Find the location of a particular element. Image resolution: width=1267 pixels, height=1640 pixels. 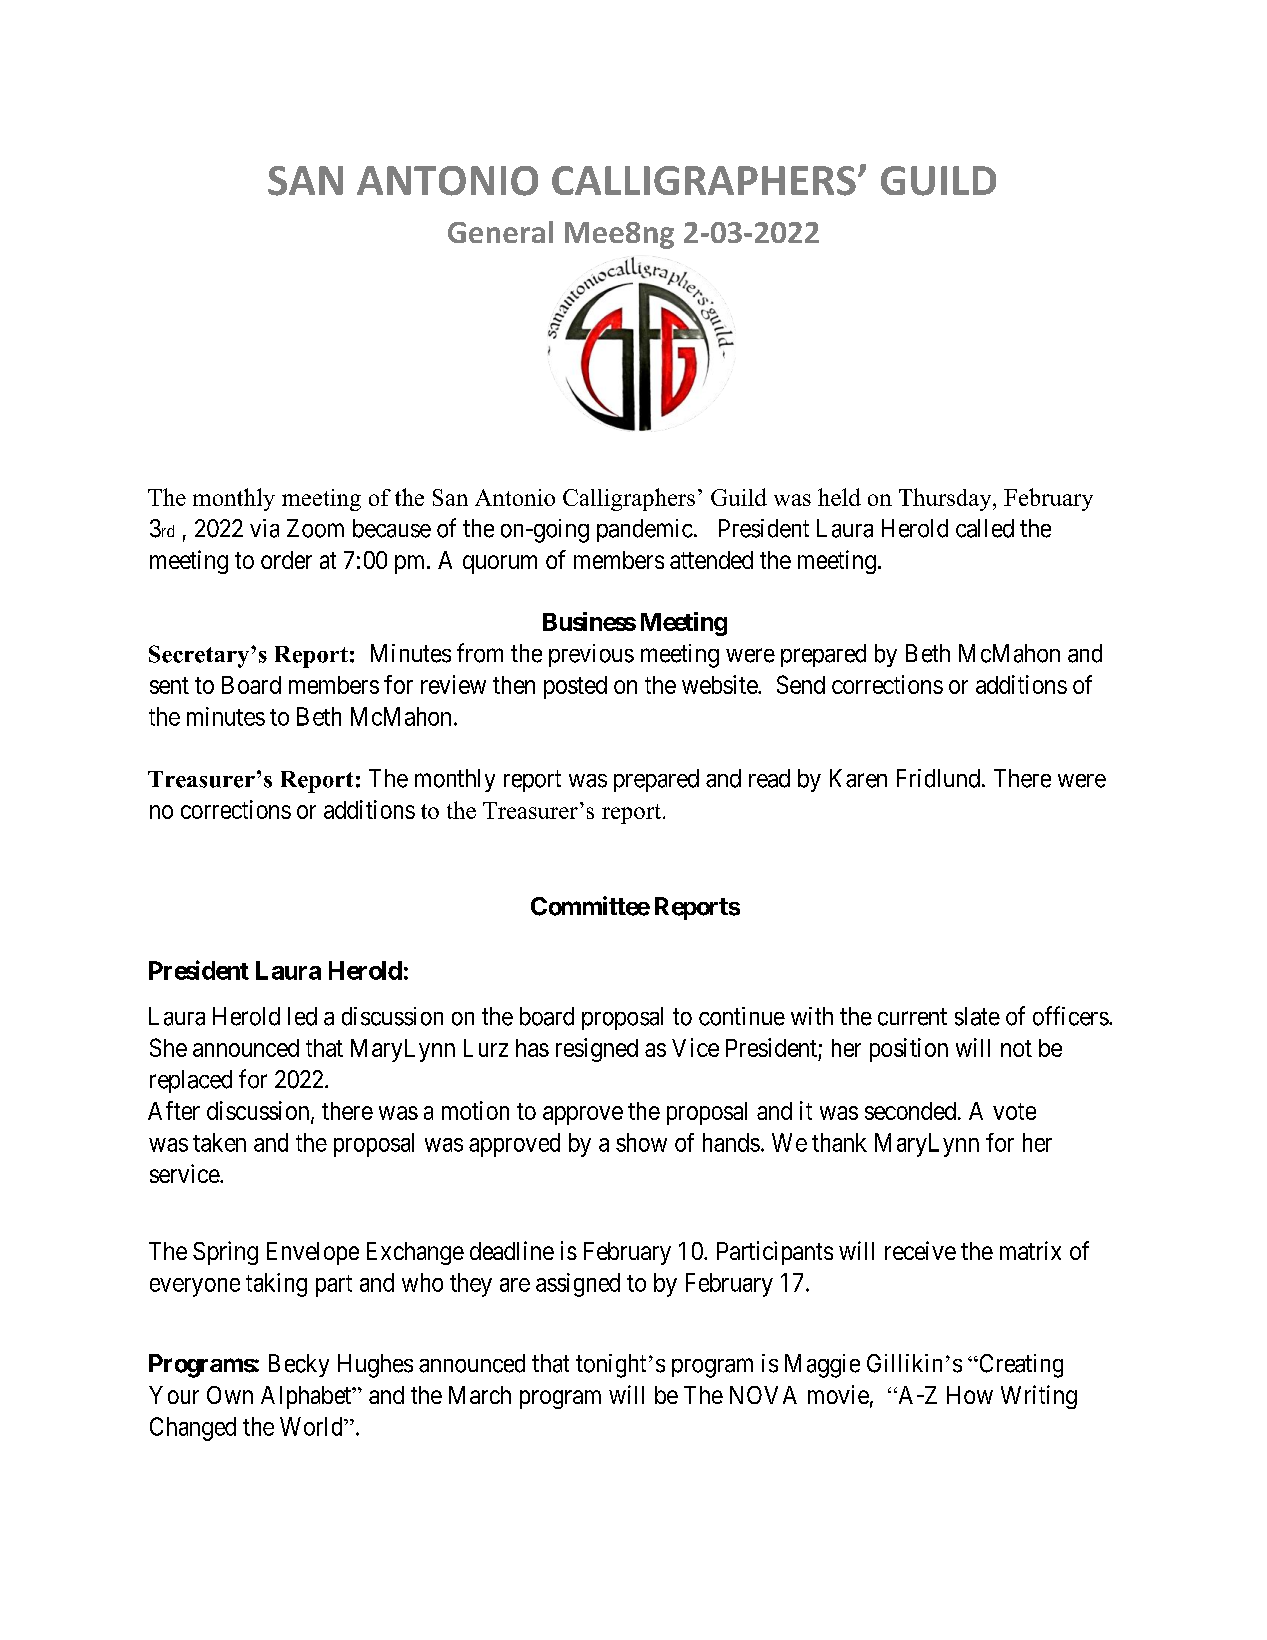

pandemic is located at coordinates (645, 530).
